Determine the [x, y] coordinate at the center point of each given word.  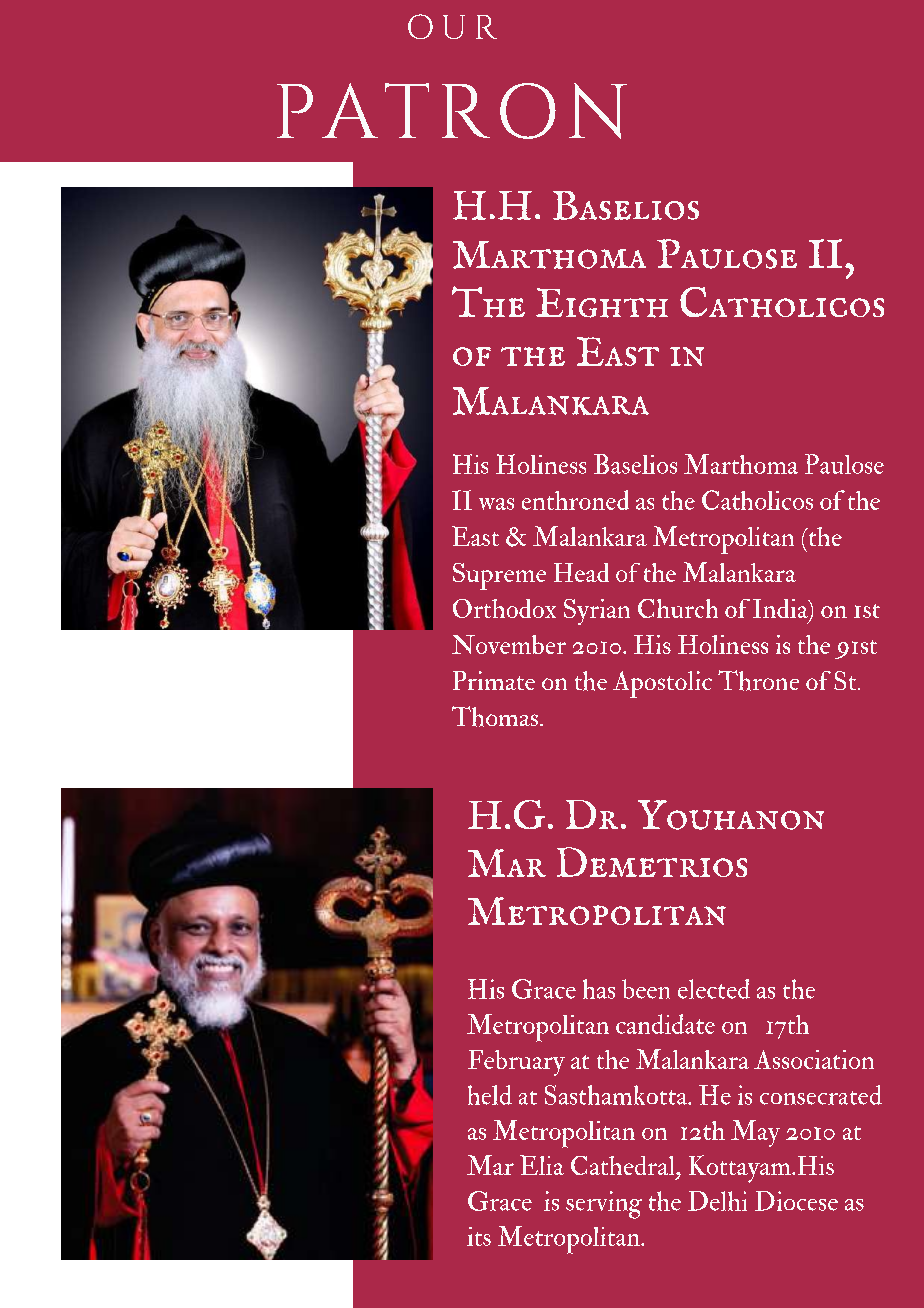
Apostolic [662, 684]
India [781, 610]
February [516, 1063]
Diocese [796, 1201]
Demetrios [652, 862]
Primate [494, 680]
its [479, 1236]
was [496, 504]
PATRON [452, 111]
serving [604, 1205]
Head [581, 572]
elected [714, 989]
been [646, 989]
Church [678, 608]
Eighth [602, 303]
